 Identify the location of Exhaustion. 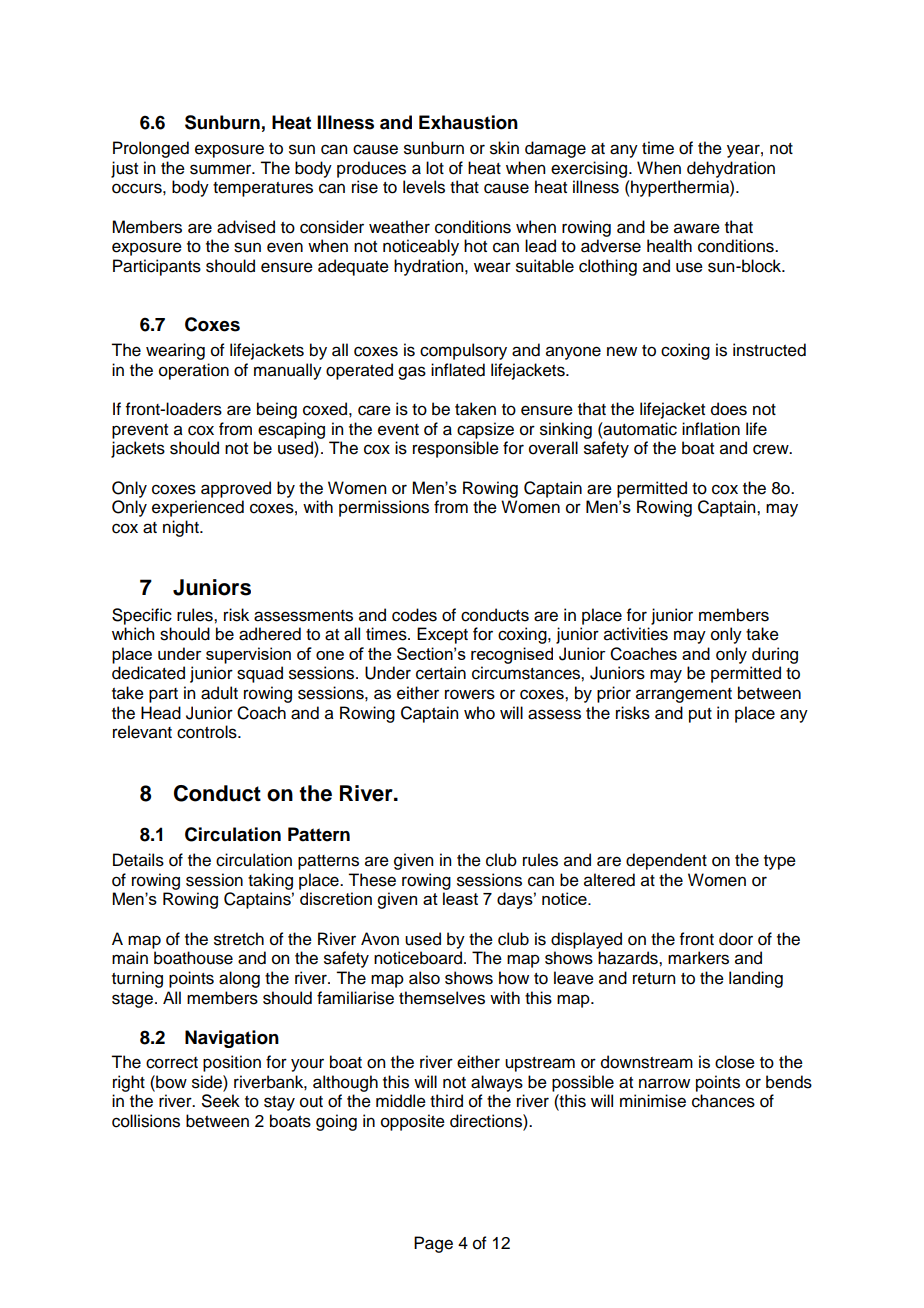
(468, 122).
